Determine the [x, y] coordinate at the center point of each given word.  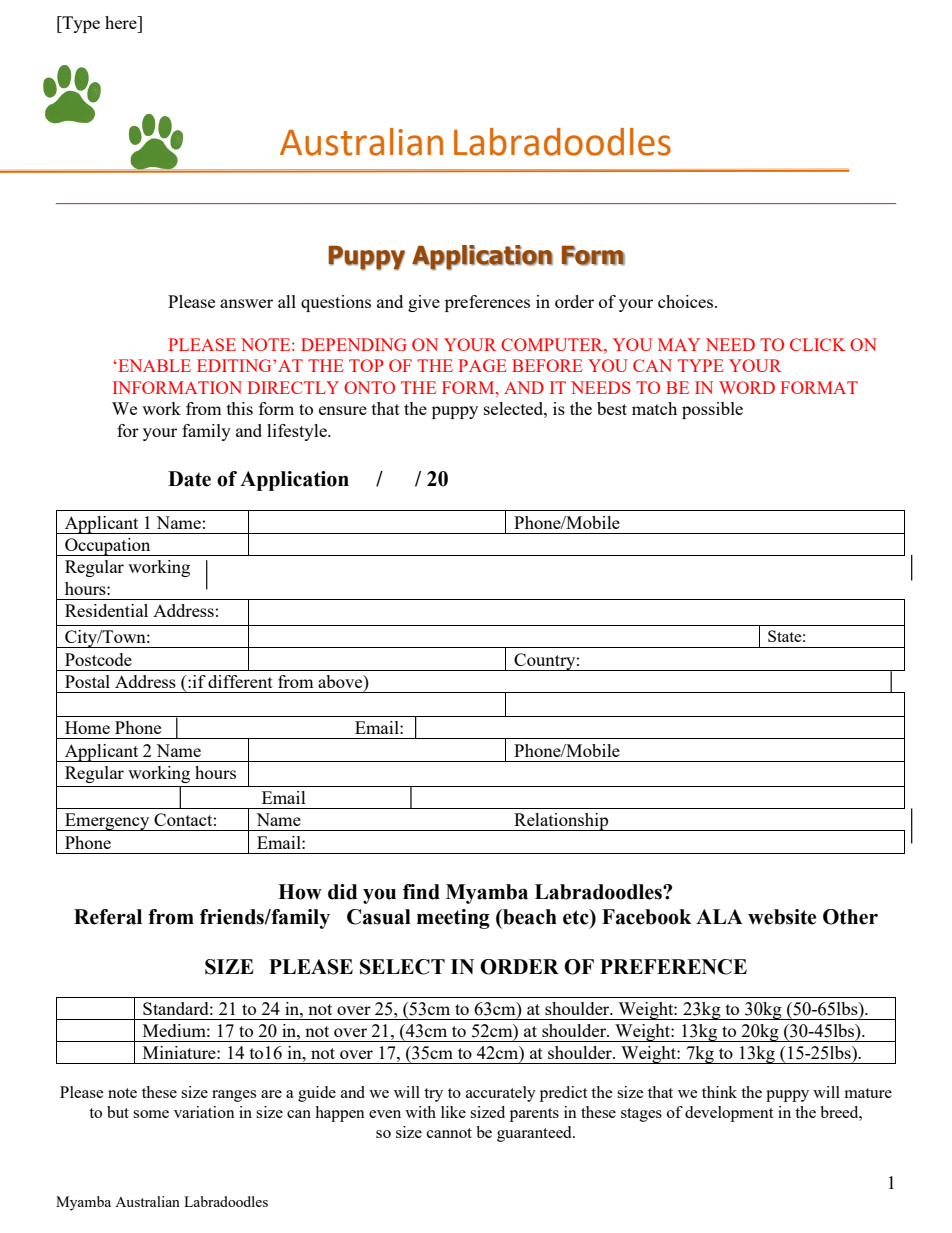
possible [712, 410]
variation [204, 1112]
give [424, 303]
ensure [343, 410]
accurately [501, 1094]
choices [687, 301]
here [122, 22]
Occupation [108, 547]
